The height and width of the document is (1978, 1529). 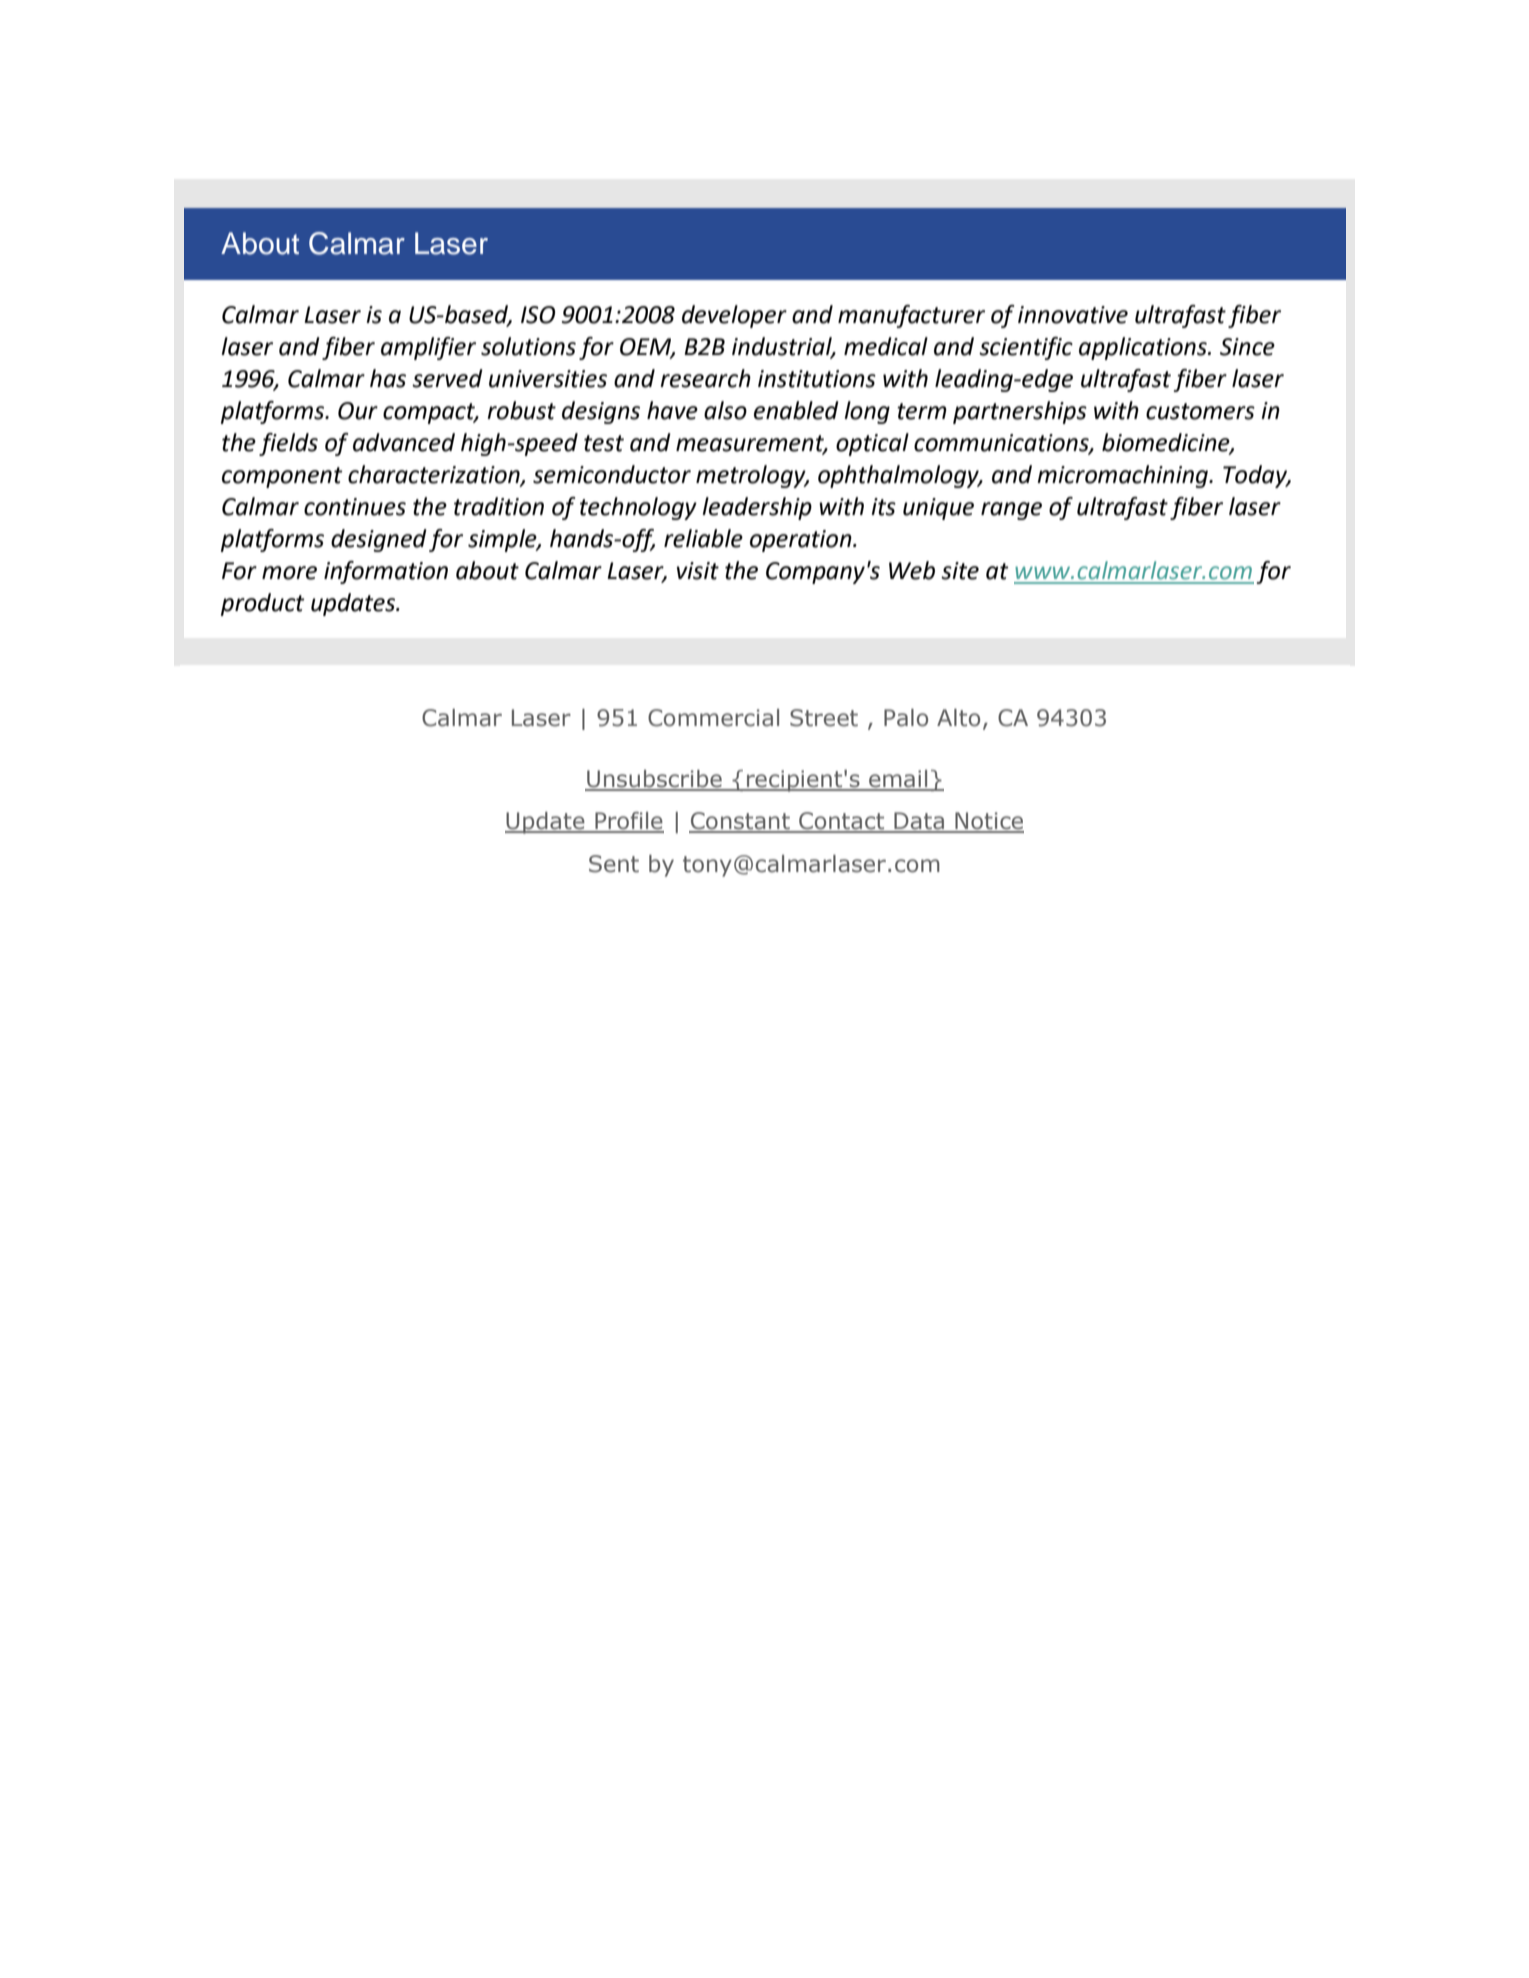 What do you see at coordinates (698, 571) in the document?
I see `visit` at bounding box center [698, 571].
